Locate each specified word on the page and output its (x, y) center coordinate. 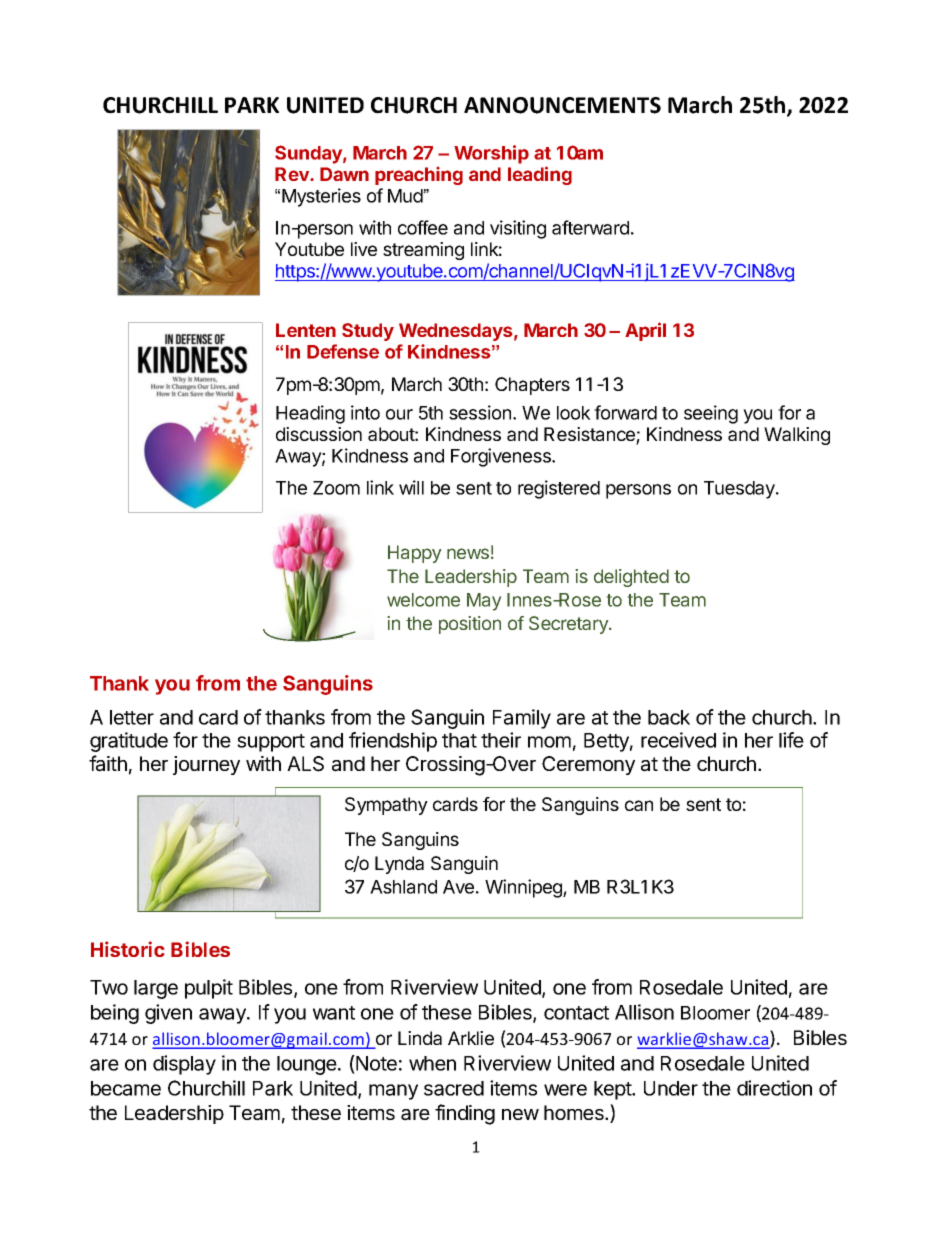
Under (671, 1088)
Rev (293, 174)
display (184, 1065)
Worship (491, 154)
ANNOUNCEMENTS (562, 105)
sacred (454, 1088)
